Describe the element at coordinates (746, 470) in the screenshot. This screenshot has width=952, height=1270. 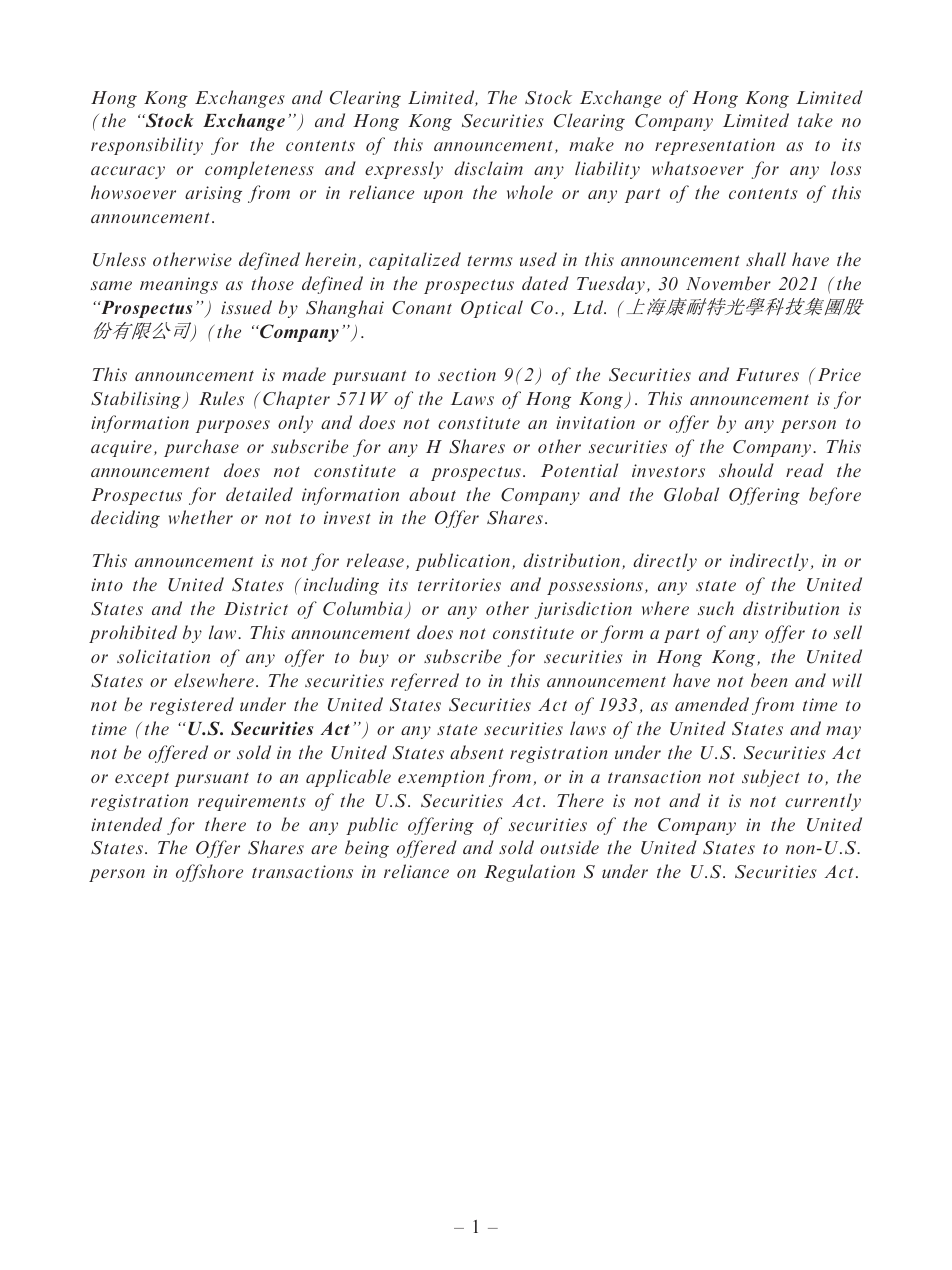
I see `should` at that location.
